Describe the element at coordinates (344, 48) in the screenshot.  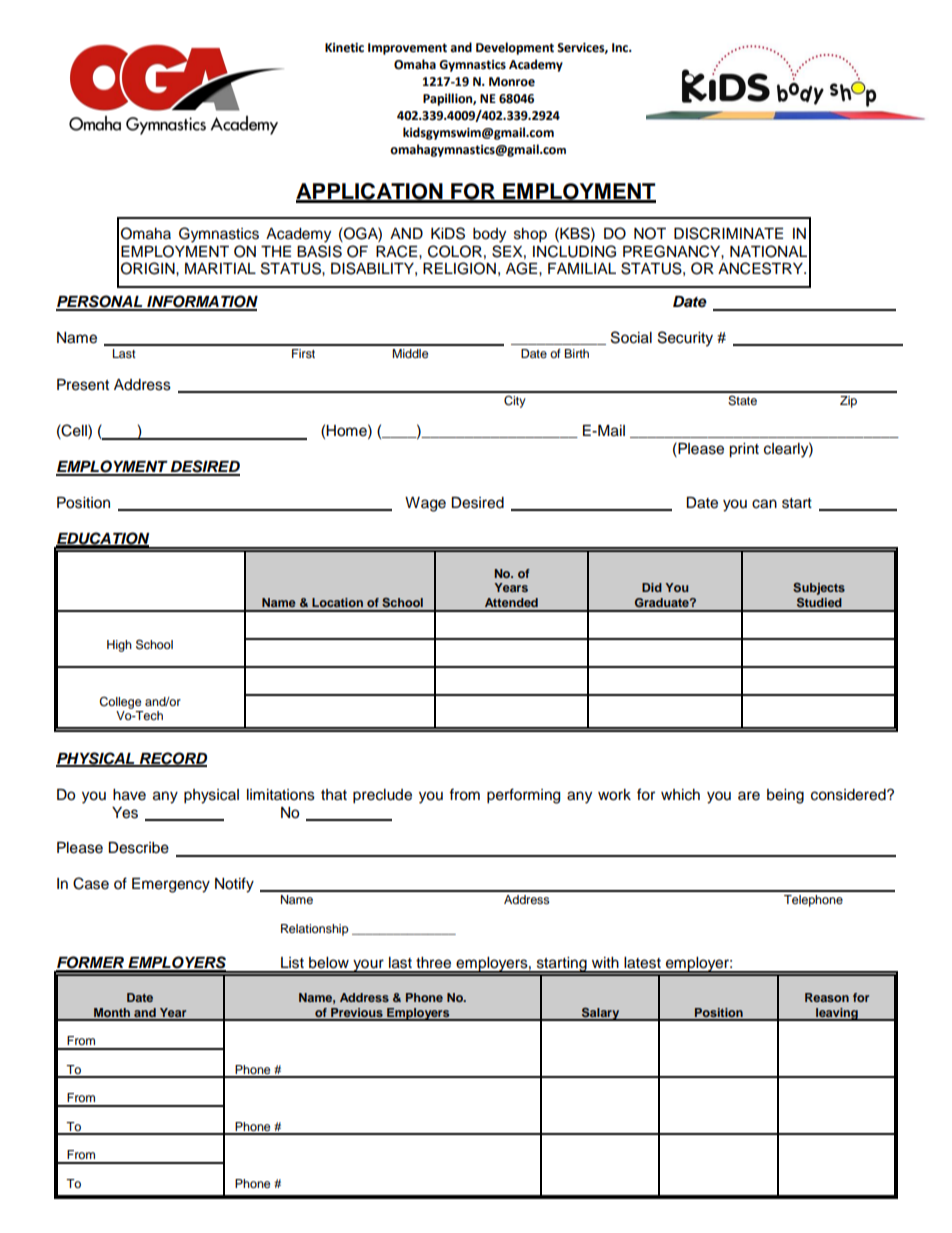
I see `Kinetic` at that location.
